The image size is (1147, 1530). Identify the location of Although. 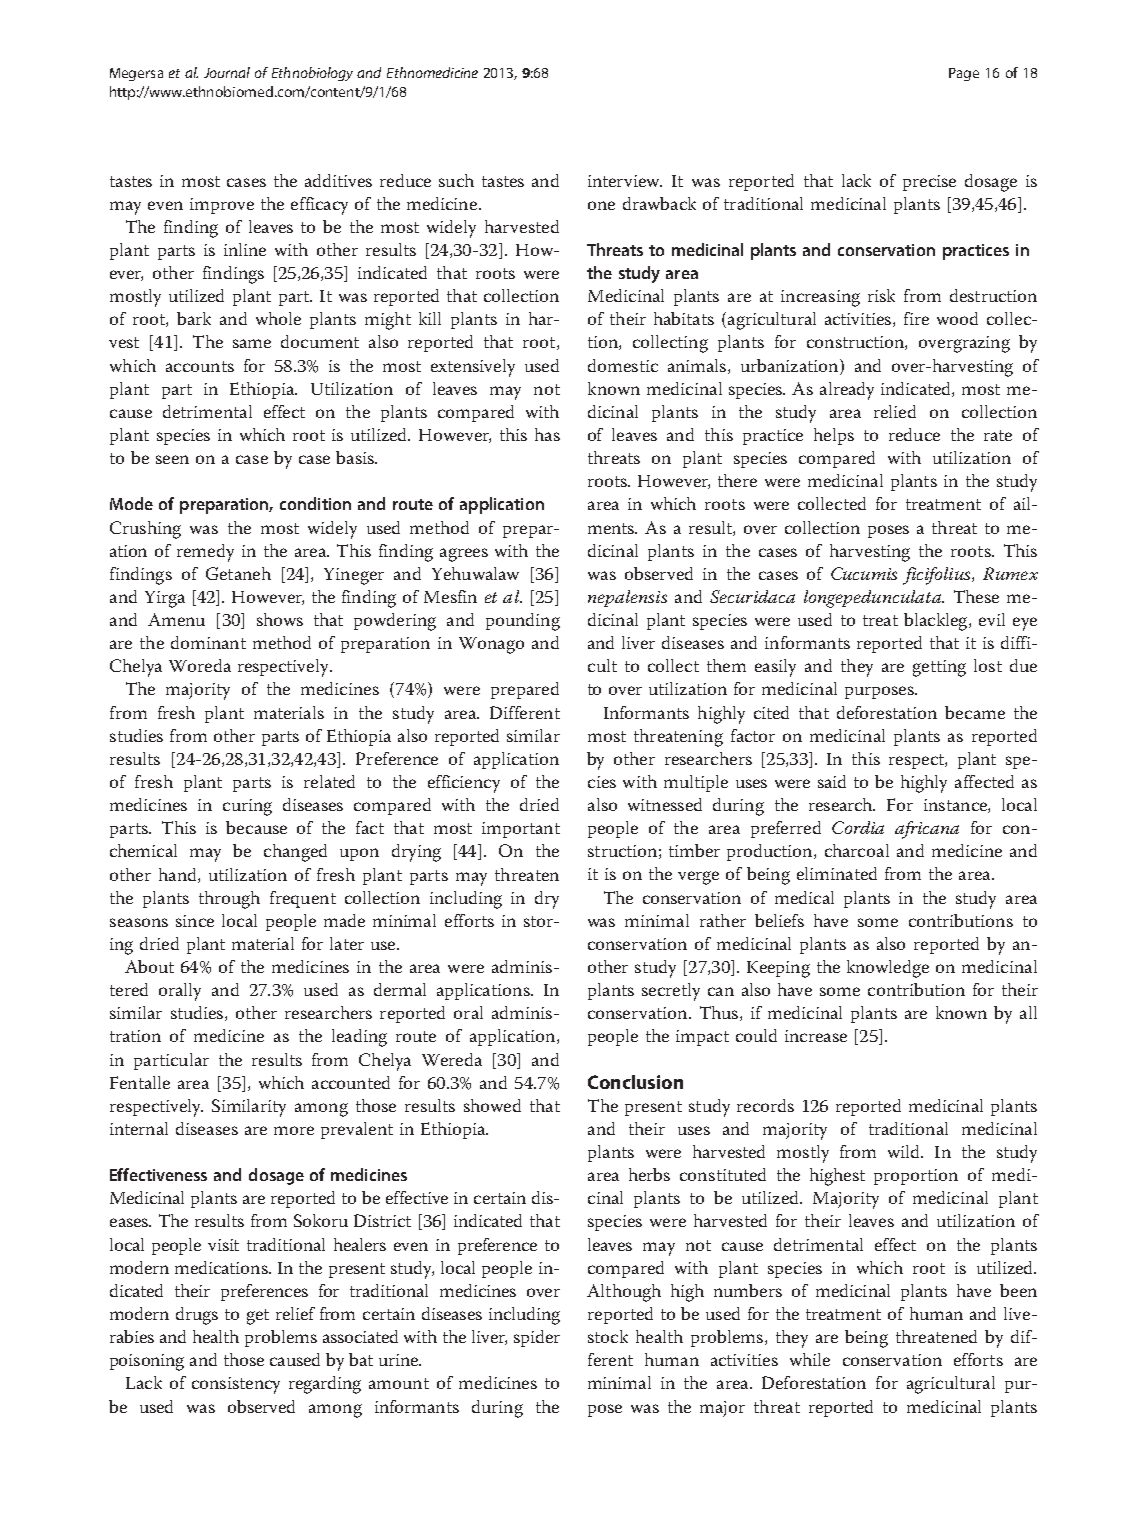
(624, 1293).
